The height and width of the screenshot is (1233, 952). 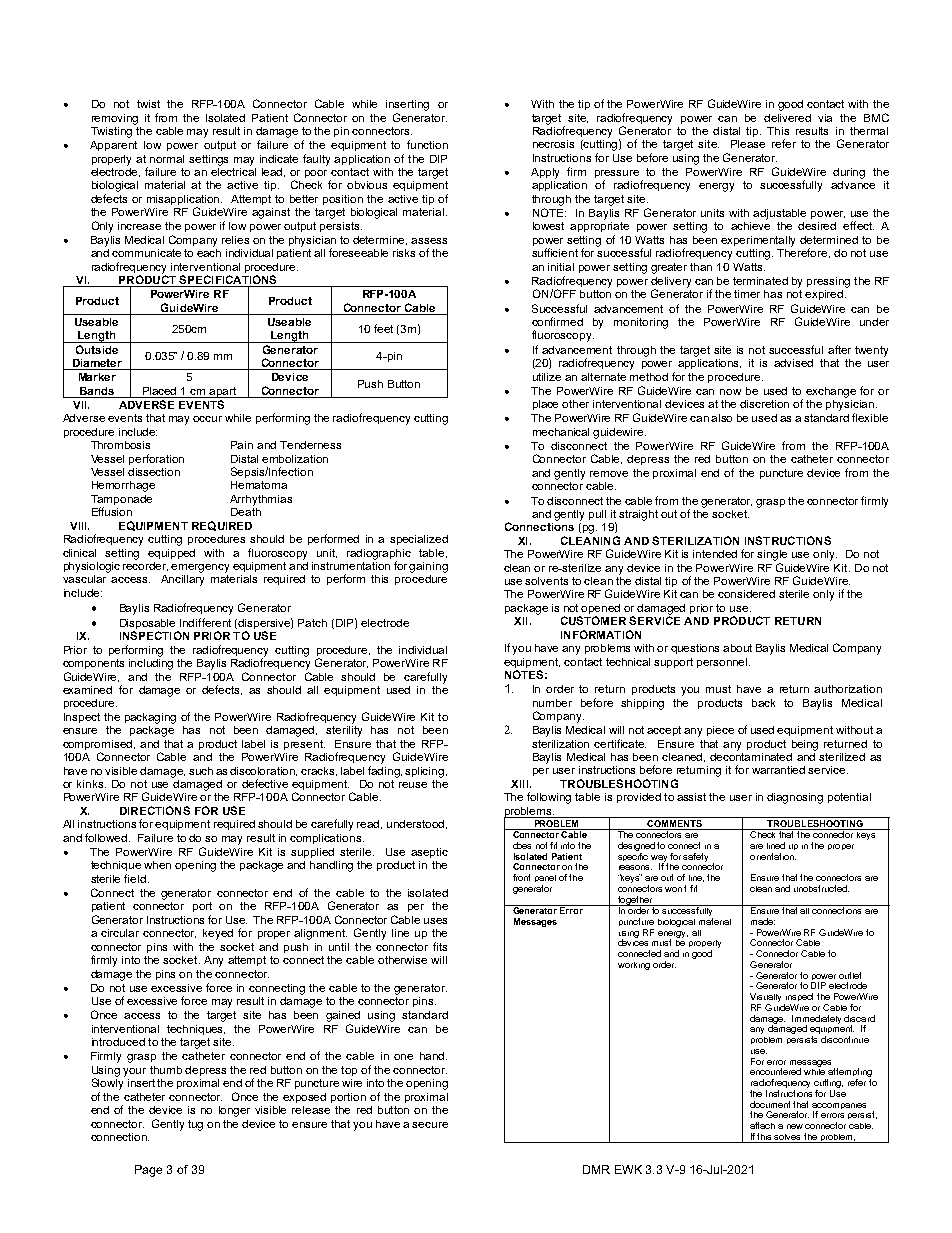 I want to click on XIII, so click(x=519, y=784).
